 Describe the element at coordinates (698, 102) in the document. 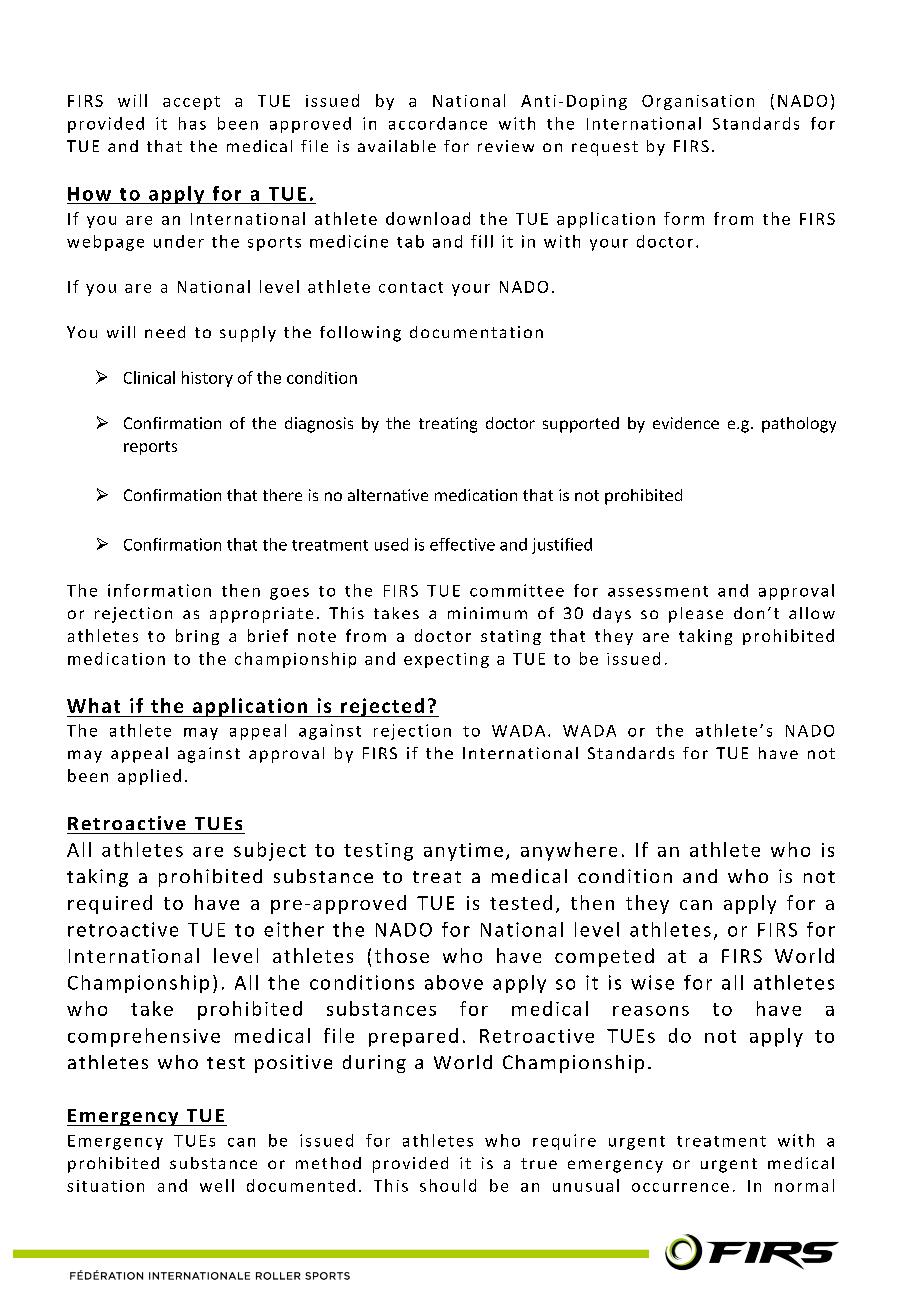

I see `Organisation` at that location.
